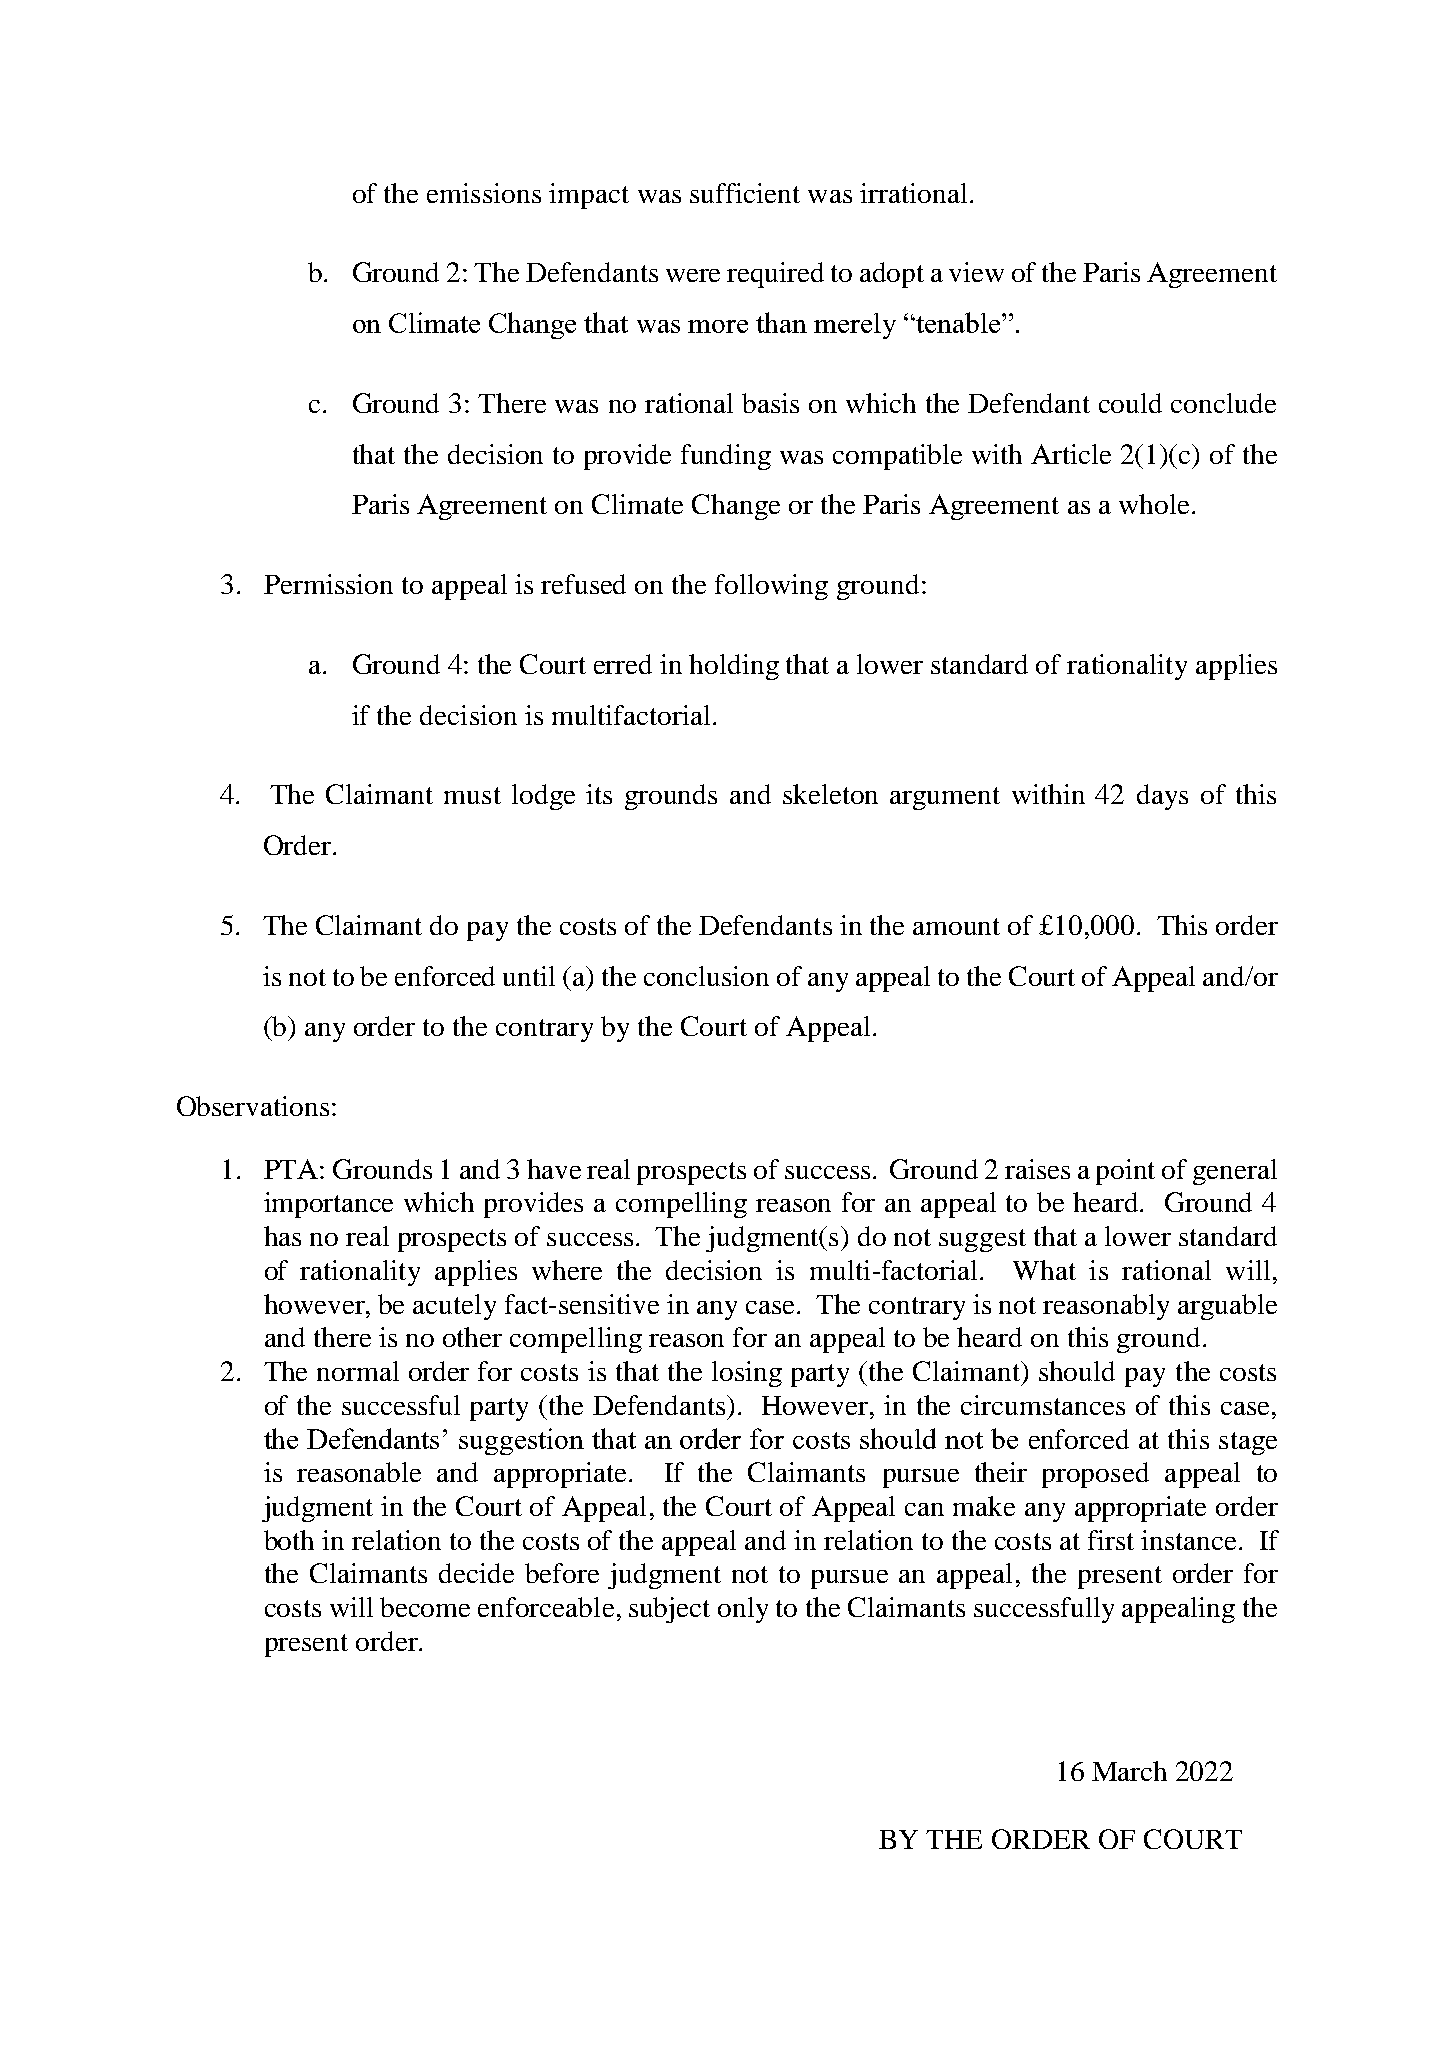  I want to click on Permission, so click(328, 584).
